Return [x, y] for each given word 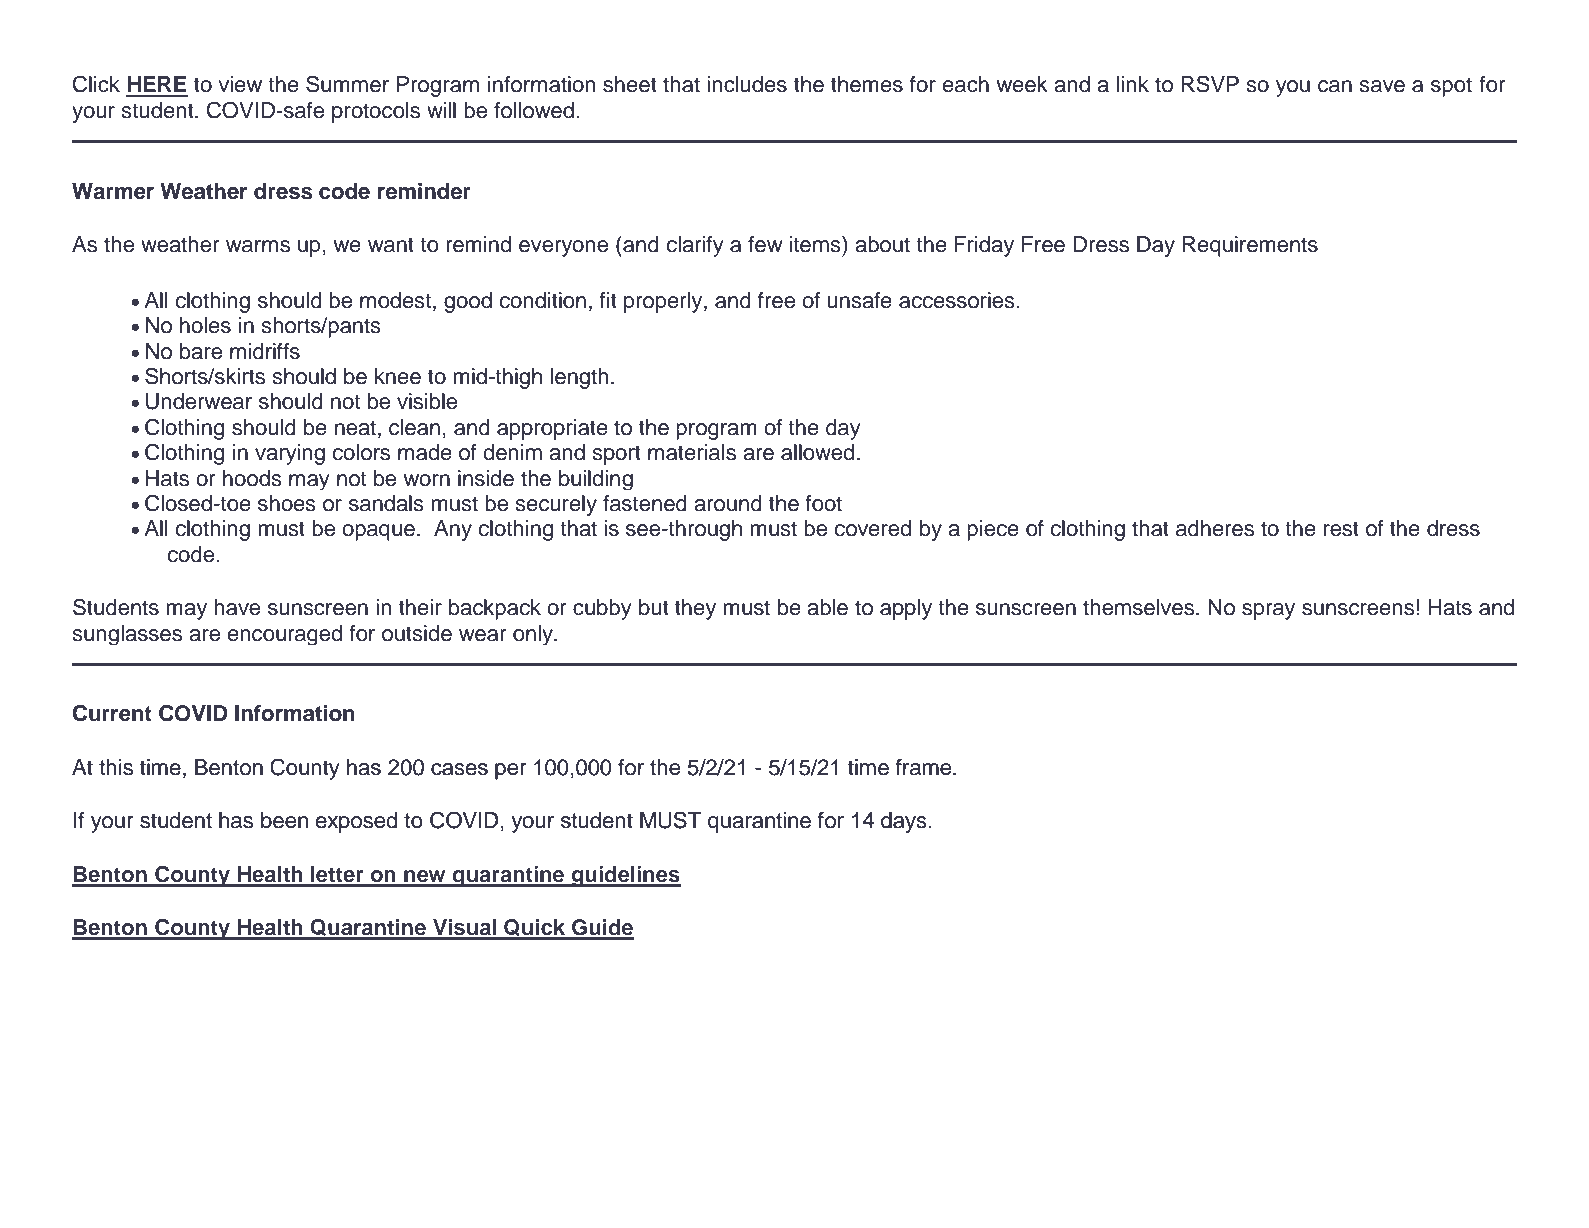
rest [1341, 529]
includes [747, 84]
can [1335, 86]
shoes [287, 503]
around [728, 503]
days [905, 822]
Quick [535, 929]
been [284, 820]
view [240, 84]
